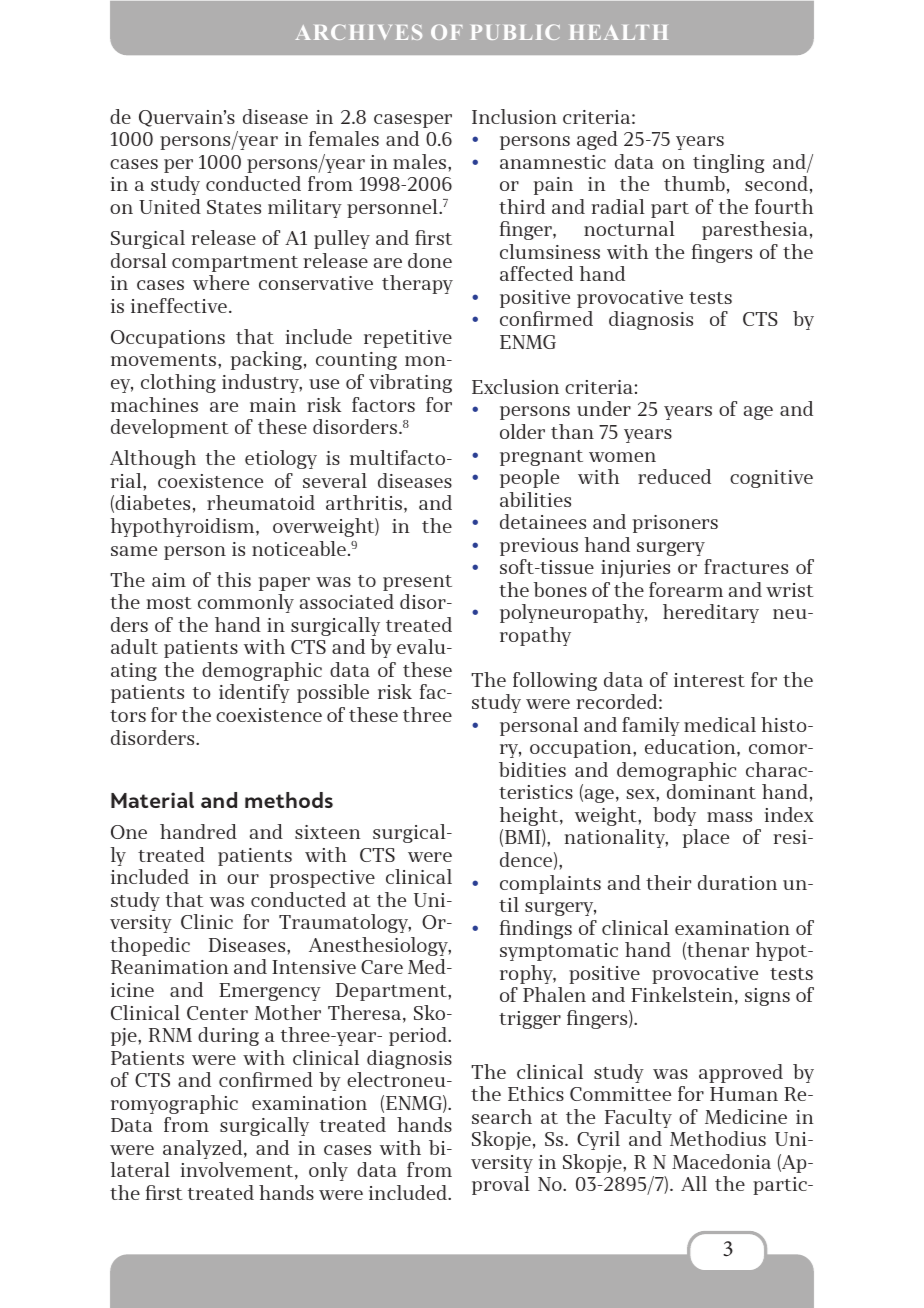 The image size is (924, 1308). What do you see at coordinates (522, 431) in the screenshot?
I see `older` at bounding box center [522, 431].
